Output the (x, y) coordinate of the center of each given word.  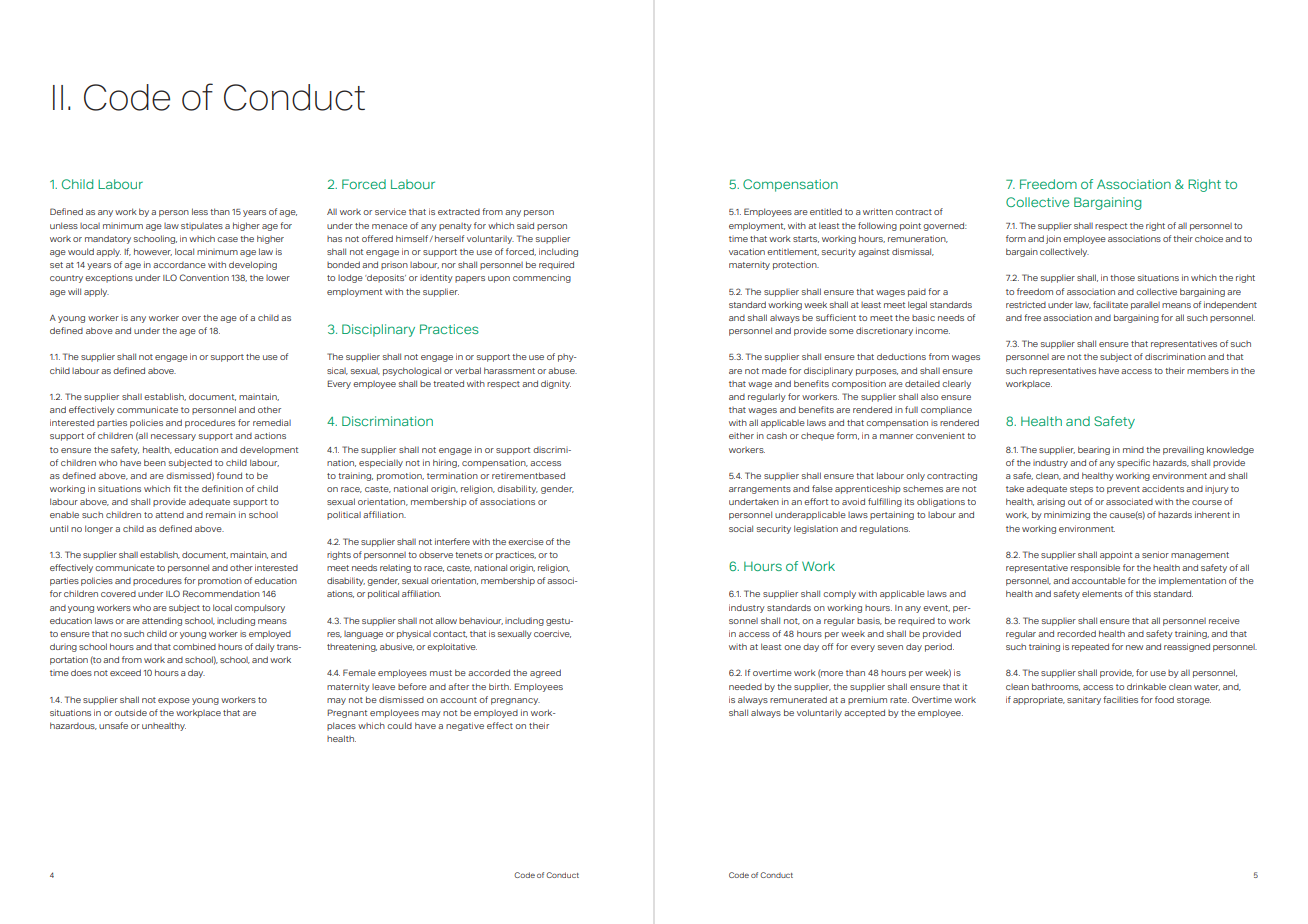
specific (1133, 463)
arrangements (760, 490)
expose (174, 701)
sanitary (1084, 700)
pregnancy (515, 701)
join (1053, 239)
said (525, 225)
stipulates (202, 227)
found (229, 475)
